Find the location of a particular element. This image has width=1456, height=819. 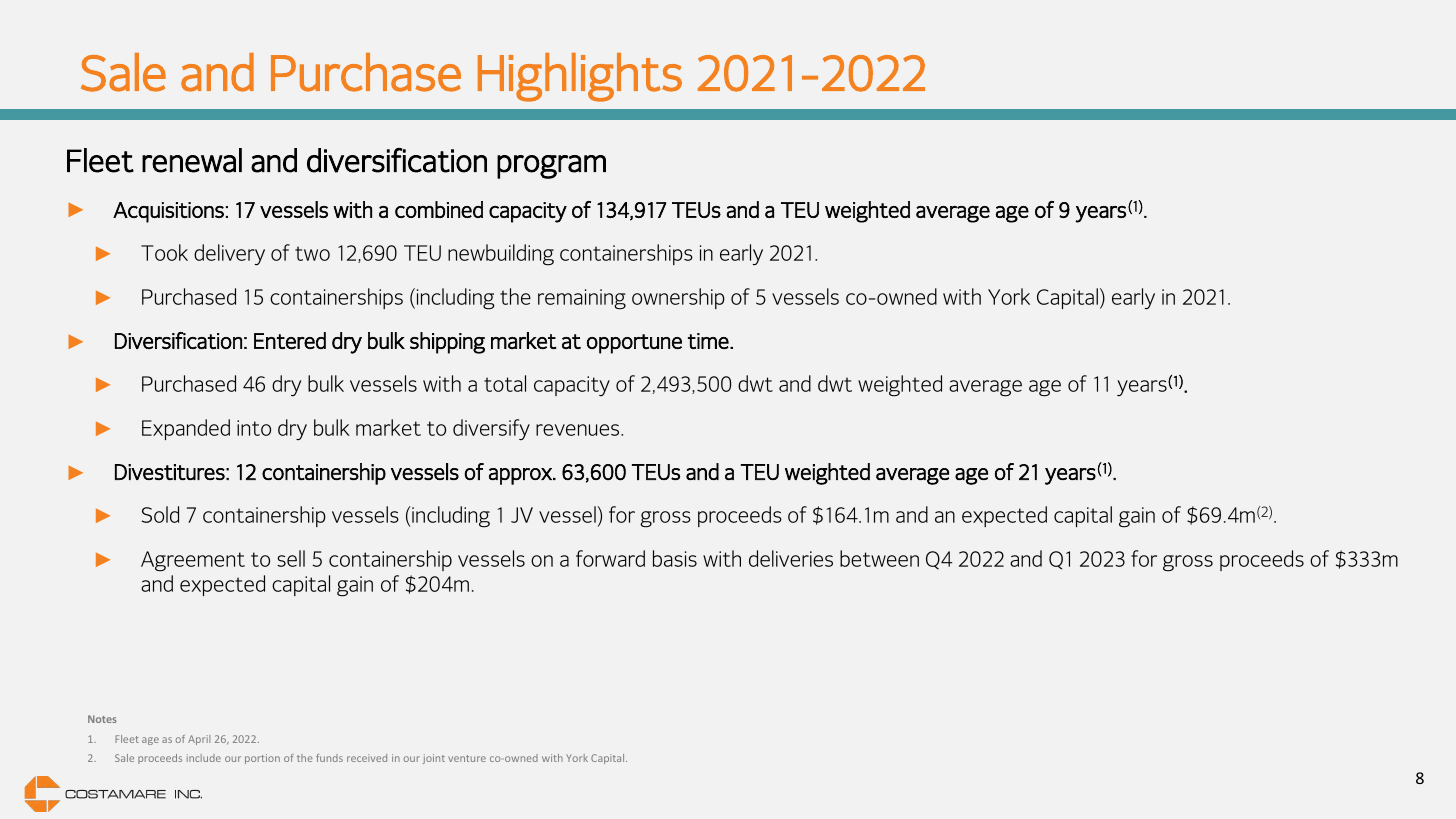

Highlights is located at coordinates (580, 77).
